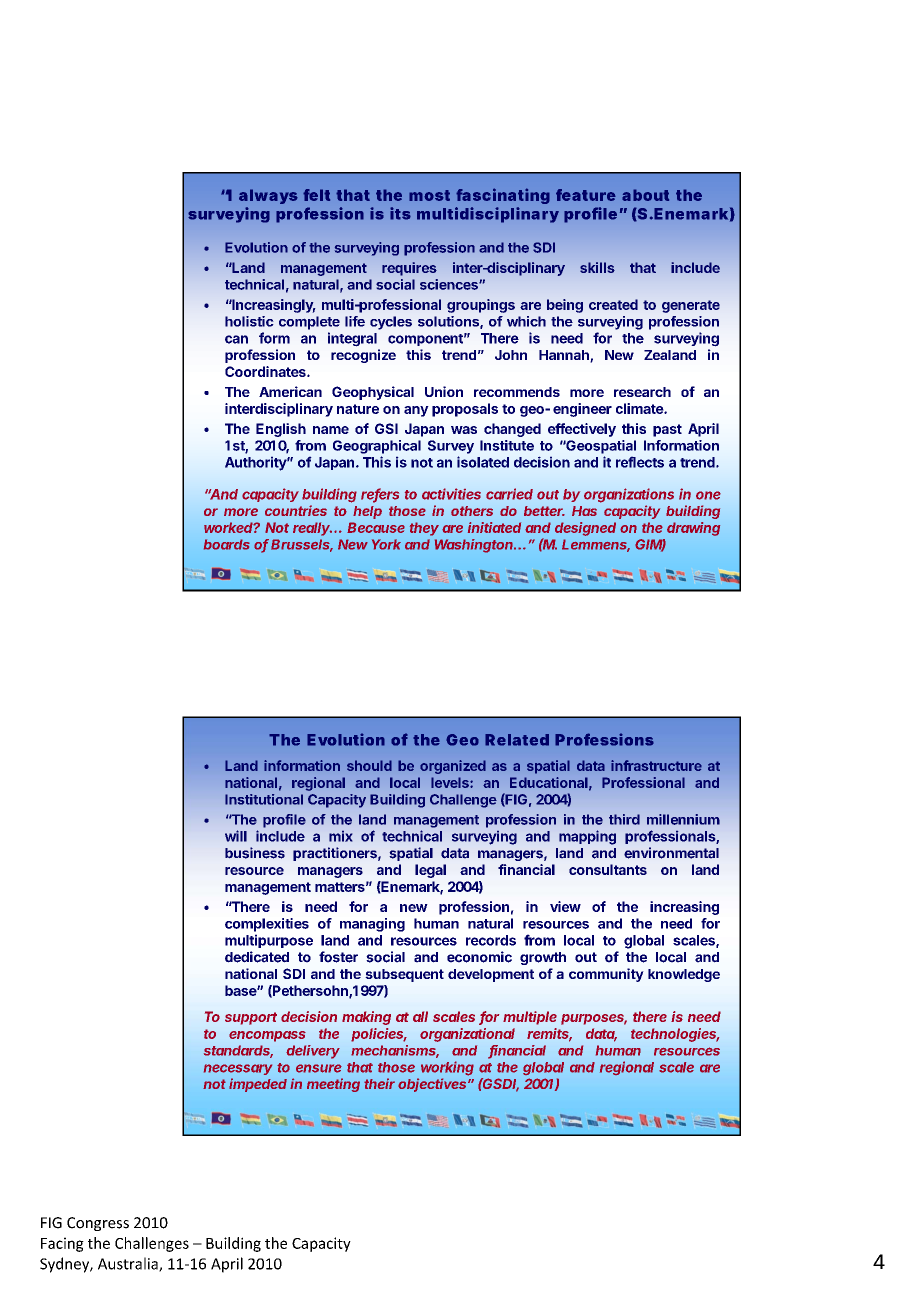  Describe the element at coordinates (379, 1083) in the screenshot. I see `their` at that location.
